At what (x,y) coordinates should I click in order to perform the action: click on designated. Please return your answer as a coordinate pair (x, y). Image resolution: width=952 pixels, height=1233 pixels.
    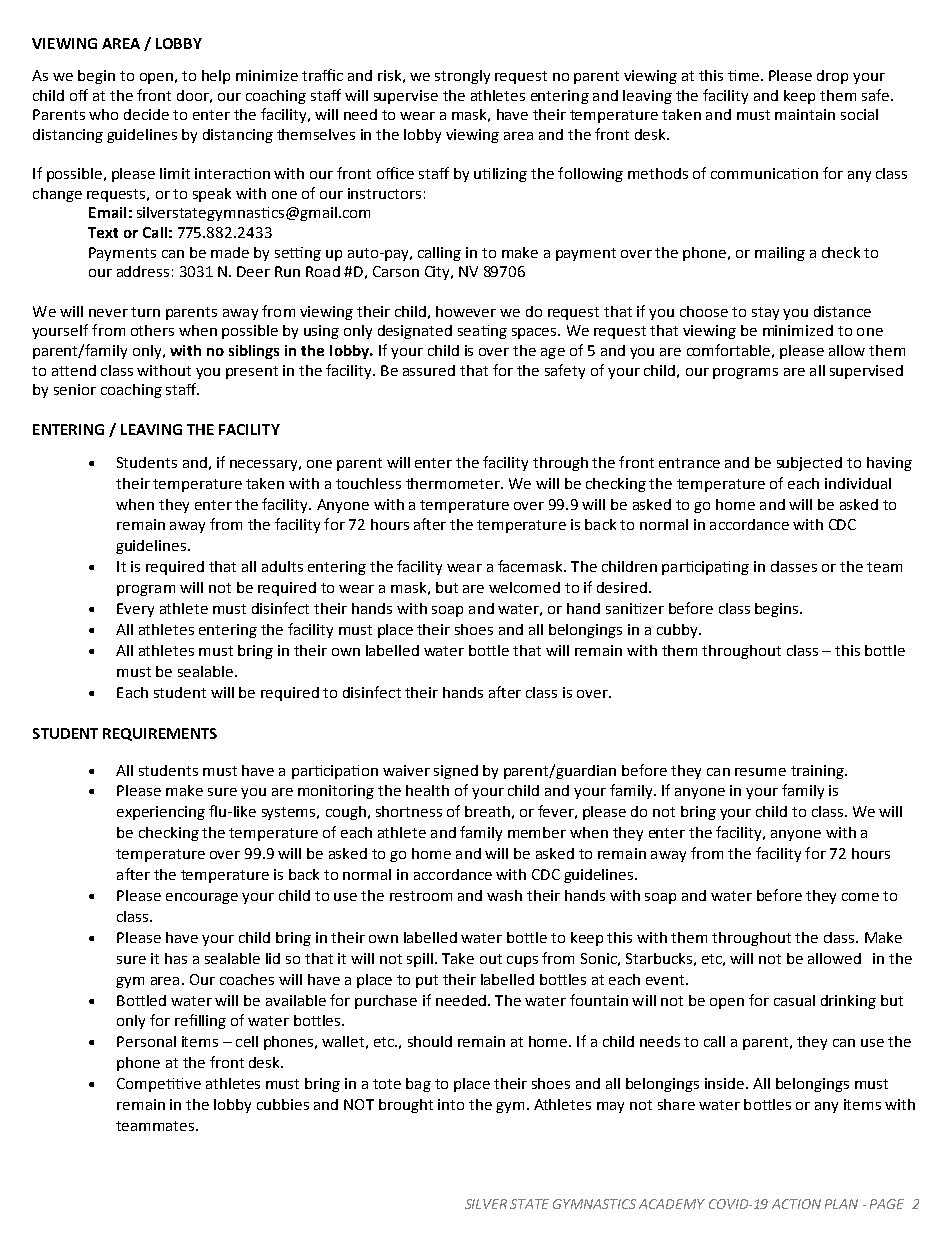
    Looking at the image, I should click on (415, 332).
